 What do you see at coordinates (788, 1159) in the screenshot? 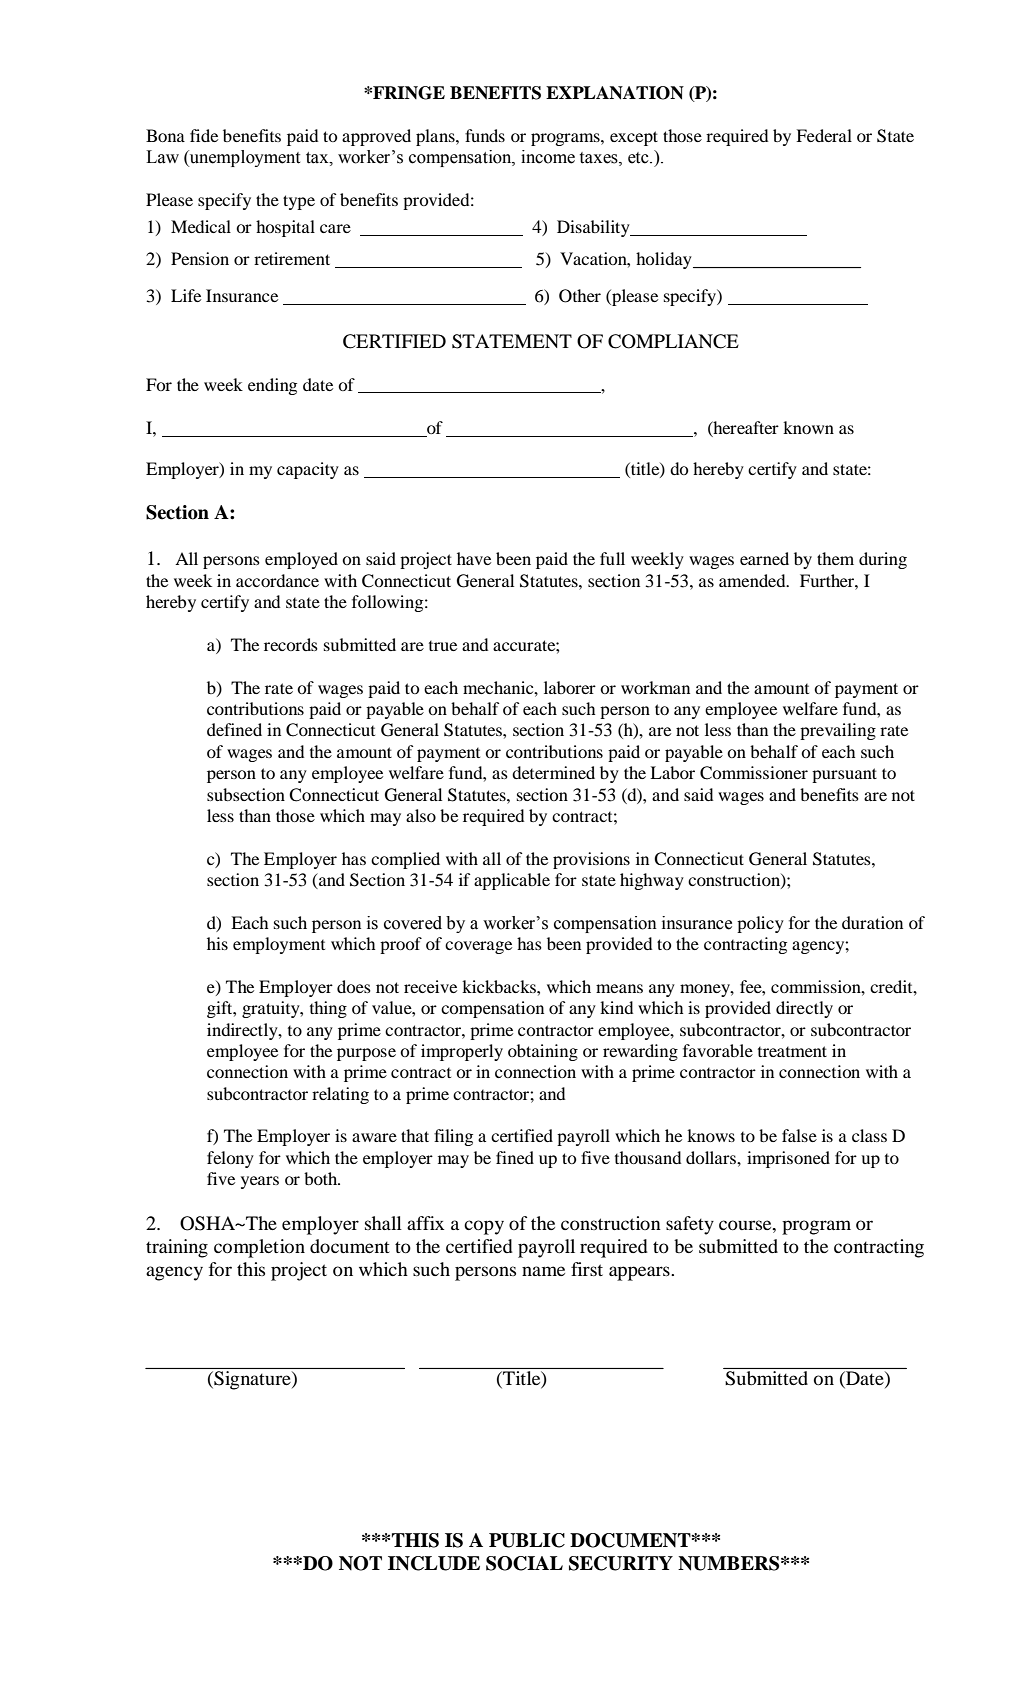
I see `imprisoned` at bounding box center [788, 1159].
